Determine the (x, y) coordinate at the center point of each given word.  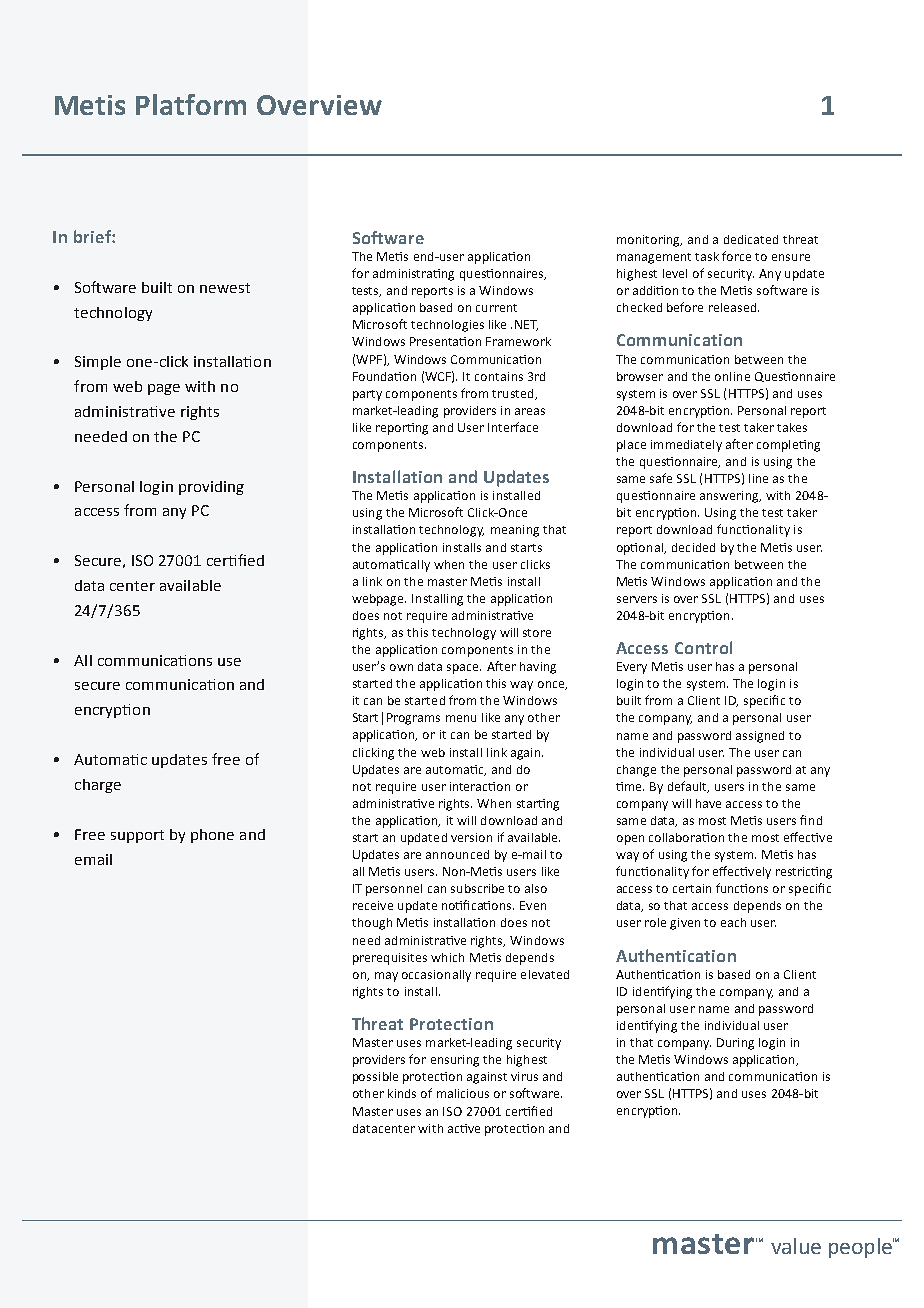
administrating (413, 275)
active (464, 1128)
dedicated (751, 239)
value (796, 1246)
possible (375, 1078)
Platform (191, 104)
